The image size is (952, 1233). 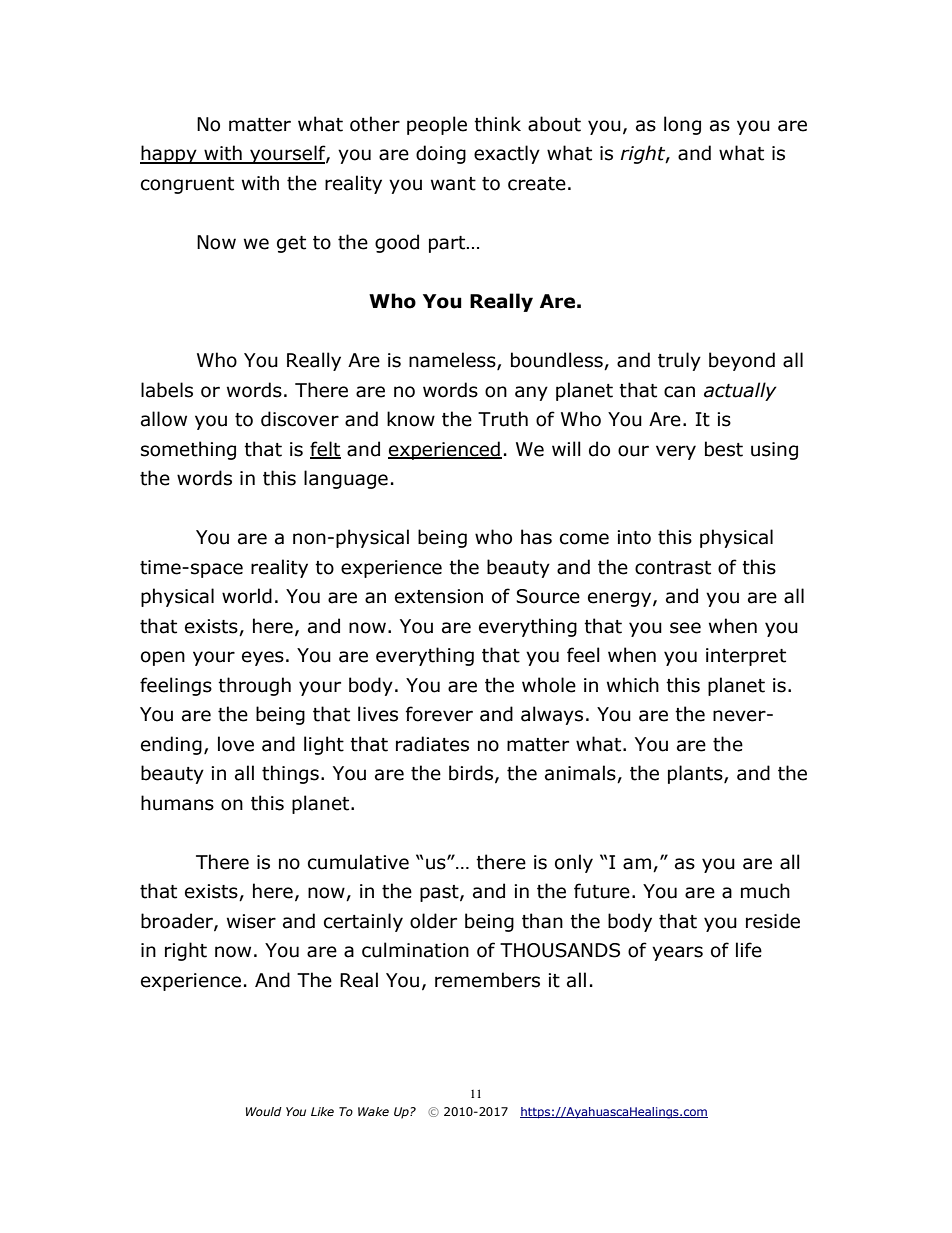 I want to click on something, so click(x=188, y=450).
